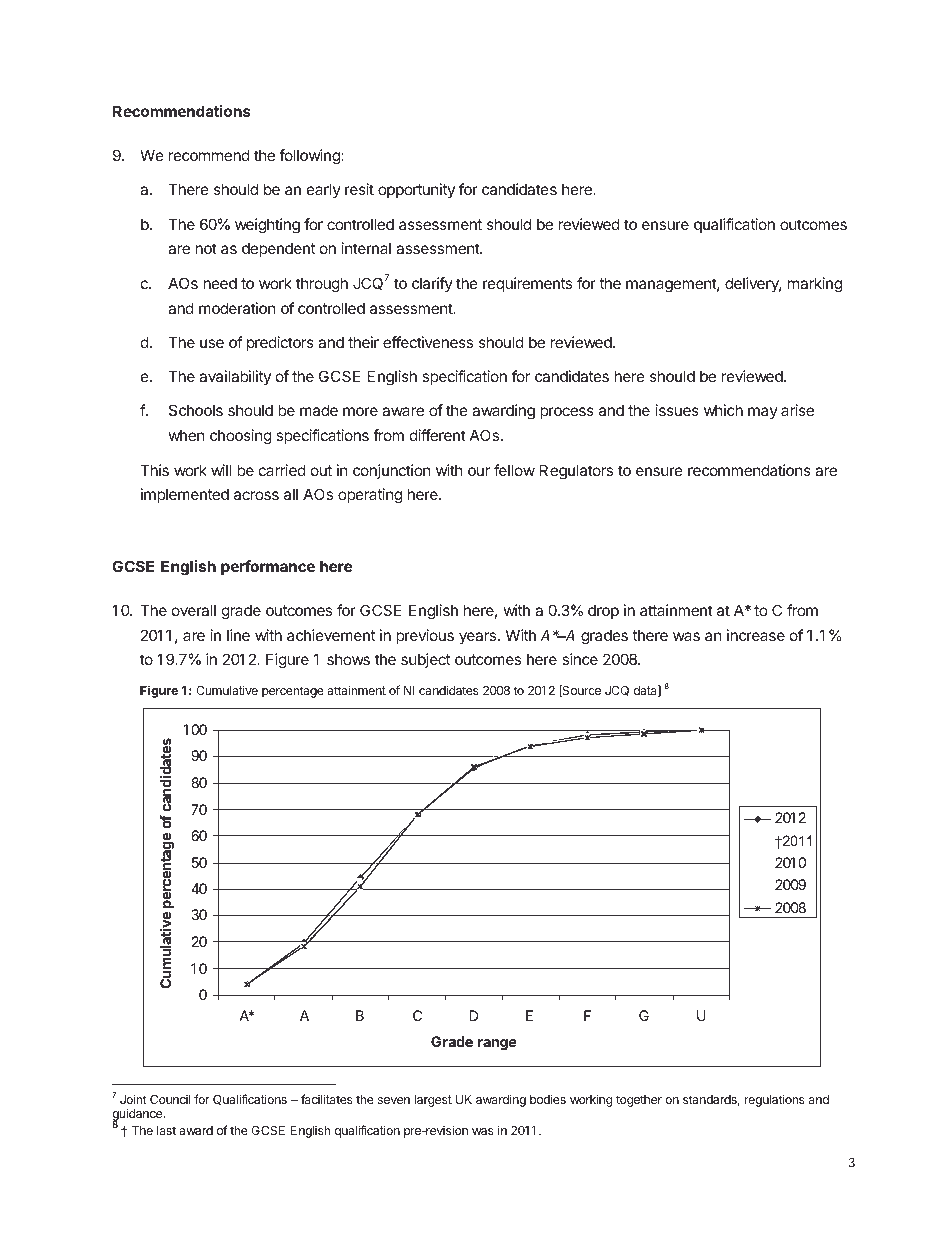 The height and width of the page is (1233, 952). Describe the element at coordinates (241, 437) in the page. I see `choosing` at that location.
